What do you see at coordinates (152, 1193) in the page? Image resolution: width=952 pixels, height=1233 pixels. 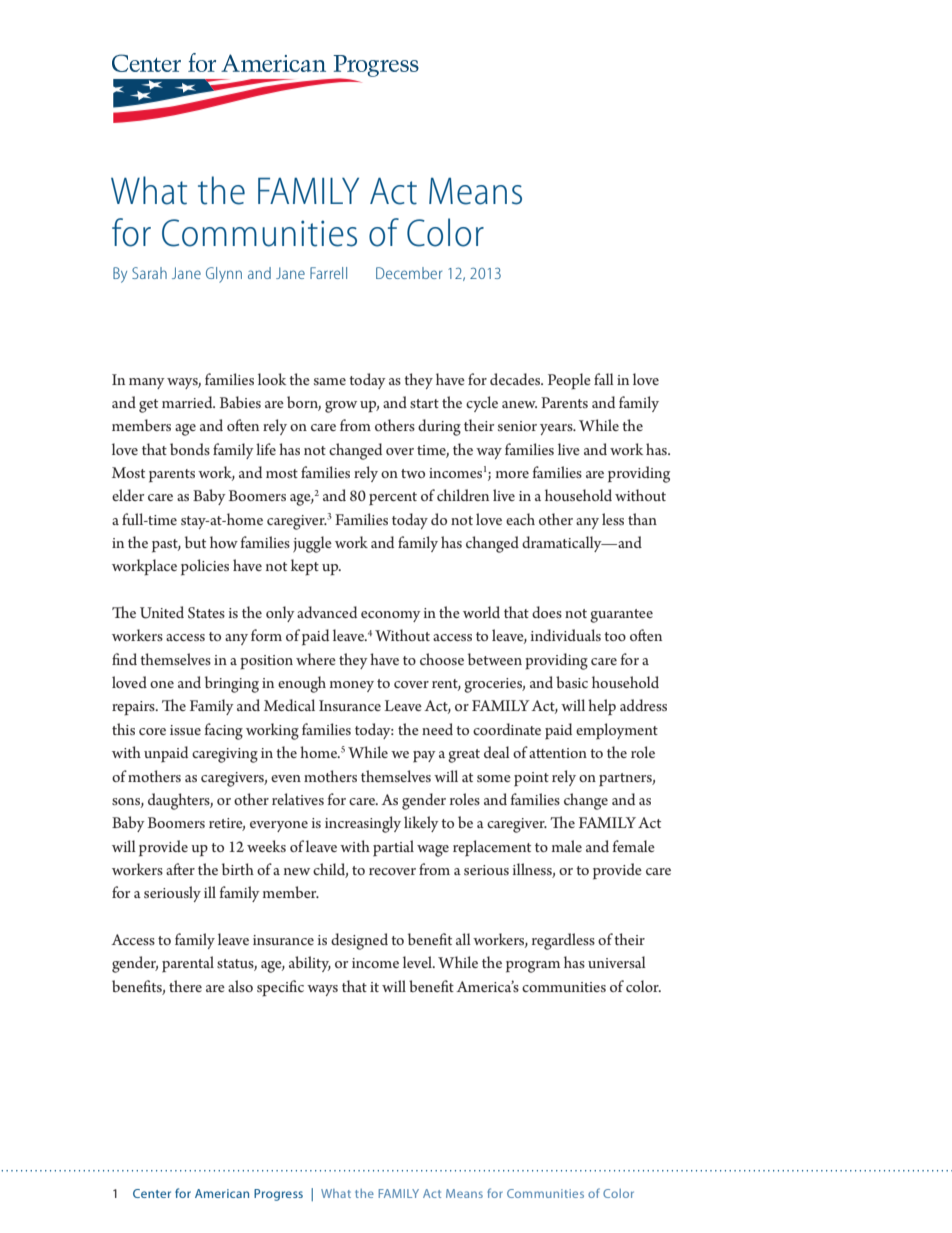 I see `Center` at bounding box center [152, 1193].
